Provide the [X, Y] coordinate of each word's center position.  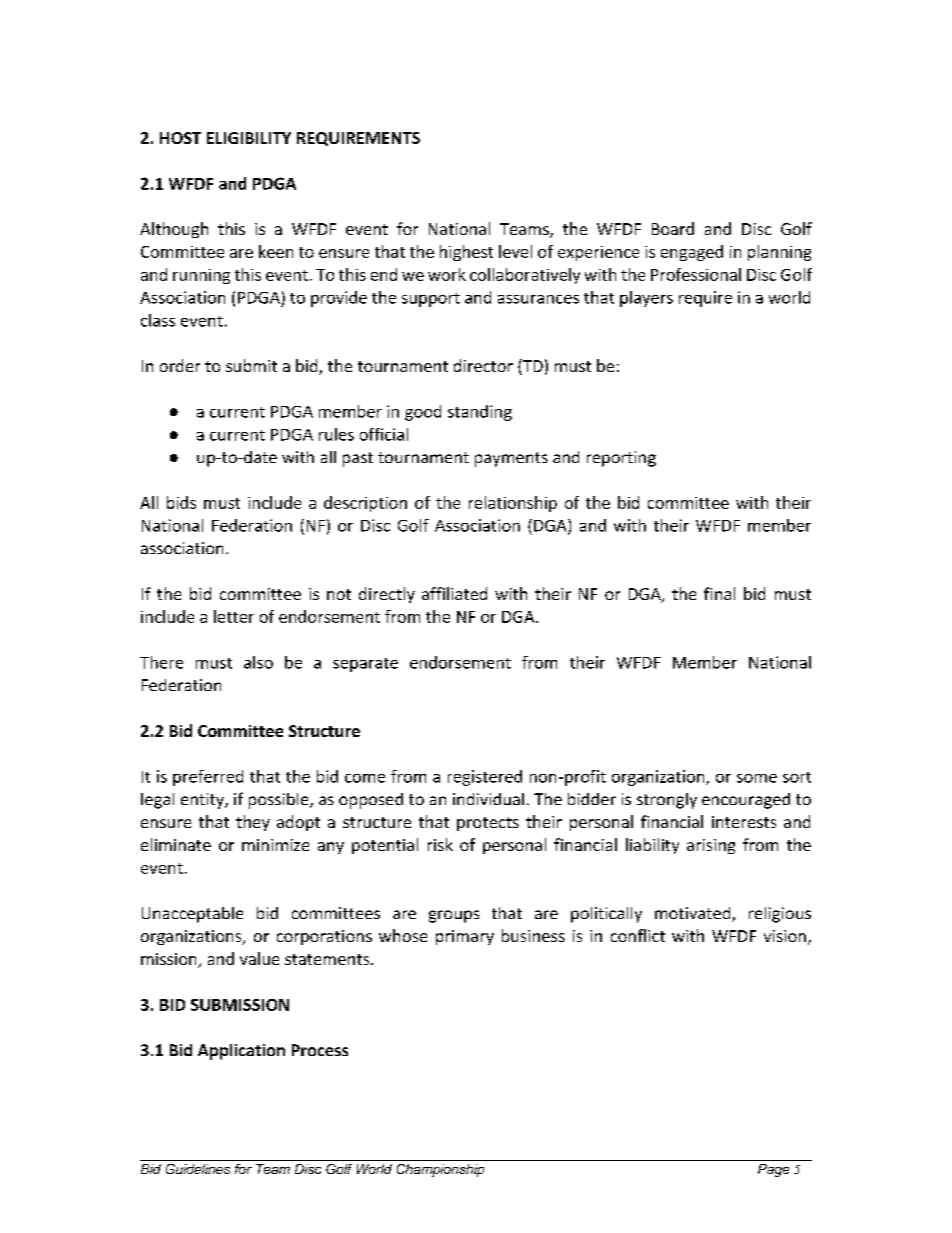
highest [466, 253]
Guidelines [198, 1169]
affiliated [454, 593]
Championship [440, 1170]
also [258, 662]
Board [673, 228]
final [719, 593]
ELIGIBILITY [249, 138]
